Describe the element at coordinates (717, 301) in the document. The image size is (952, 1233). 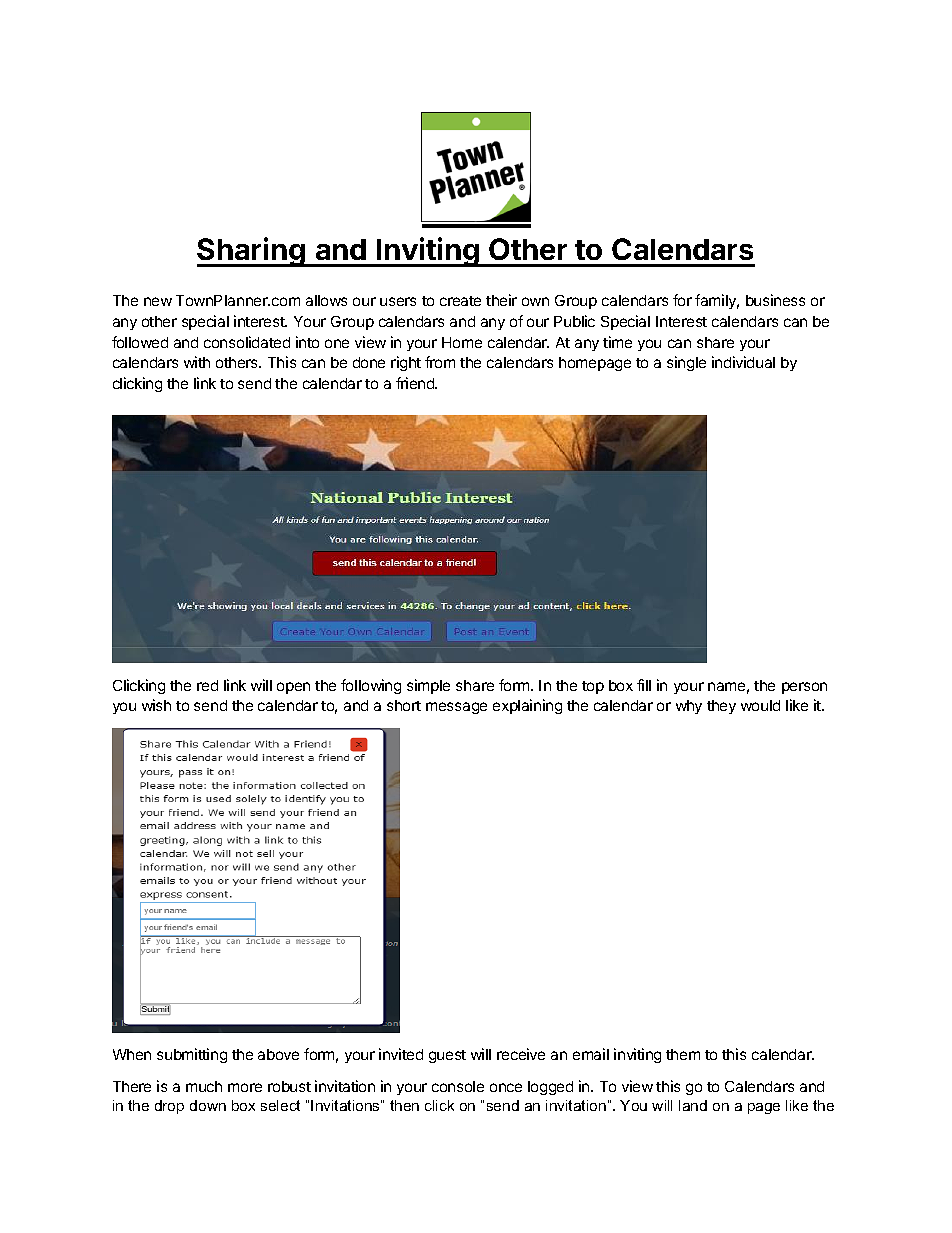
I see `family` at that location.
